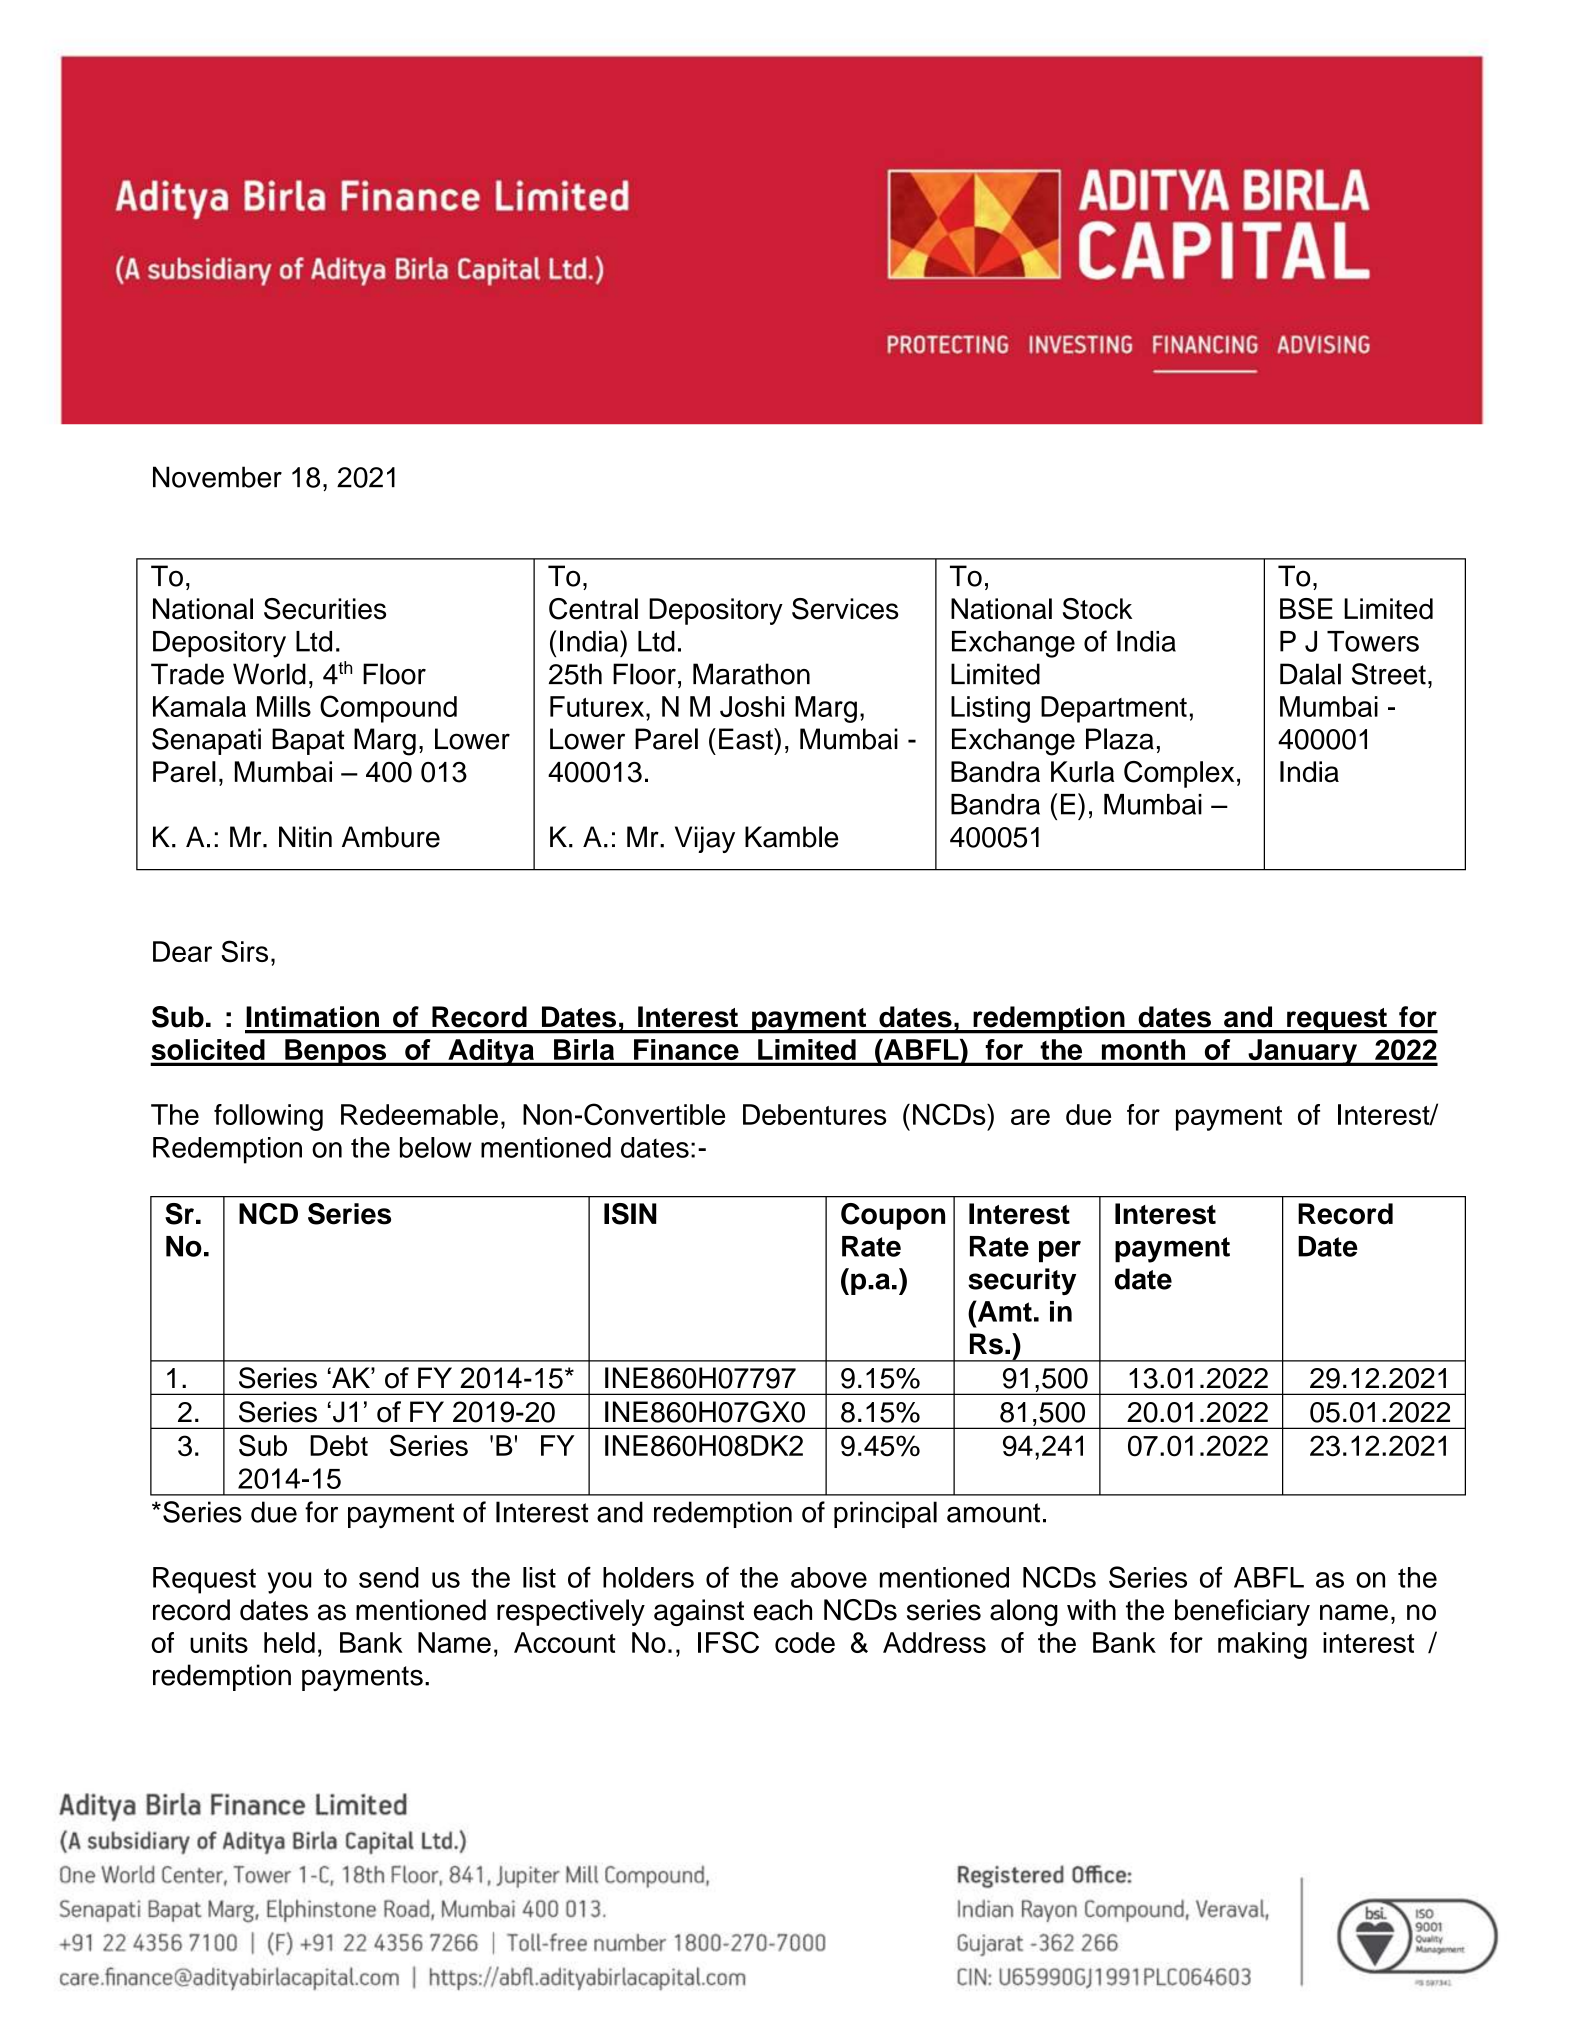 Image resolution: width=1576 pixels, height=2040 pixels. Describe the element at coordinates (1306, 609) in the screenshot. I see `BSE` at that location.
